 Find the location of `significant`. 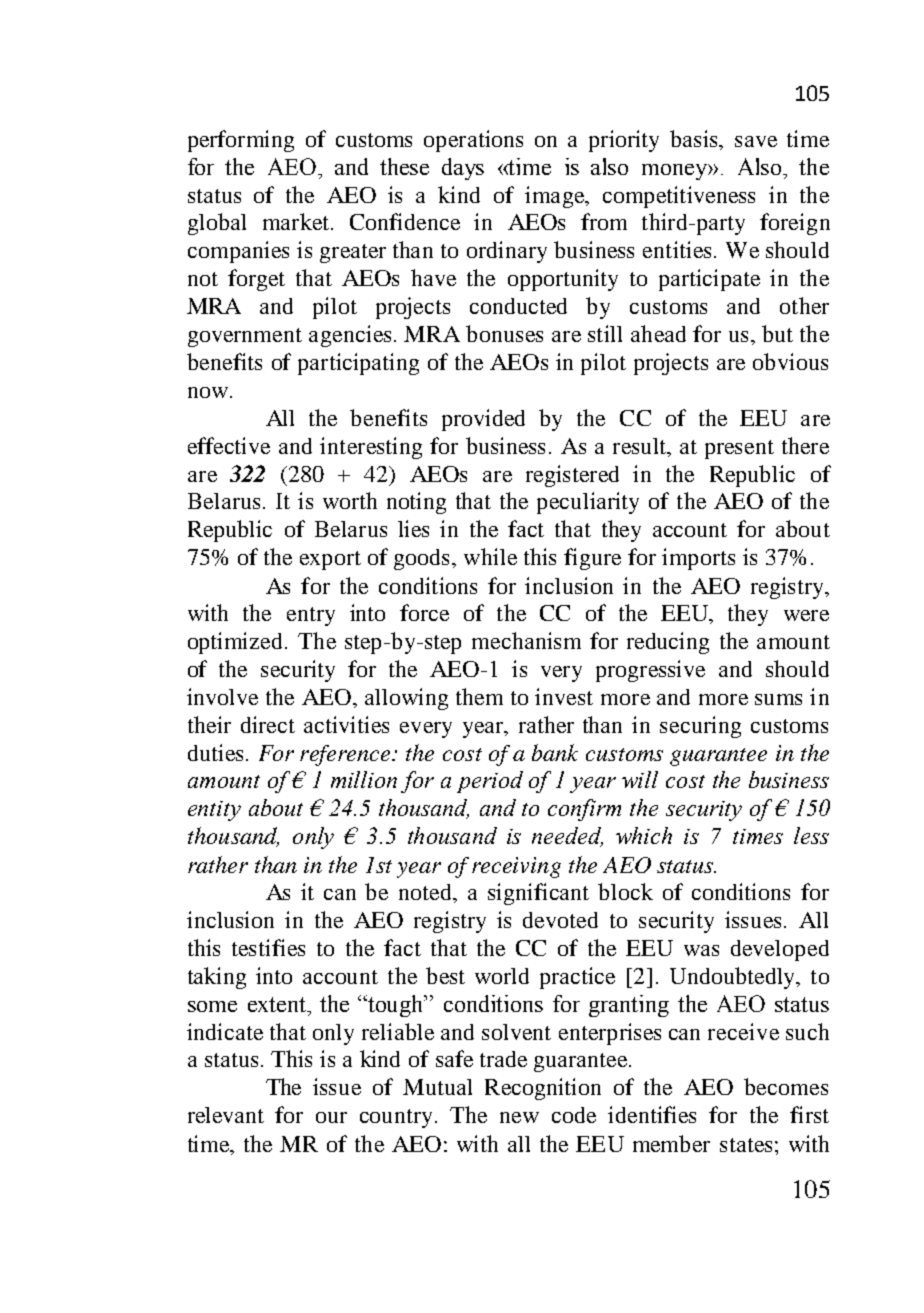

significant is located at coordinates (538, 894).
